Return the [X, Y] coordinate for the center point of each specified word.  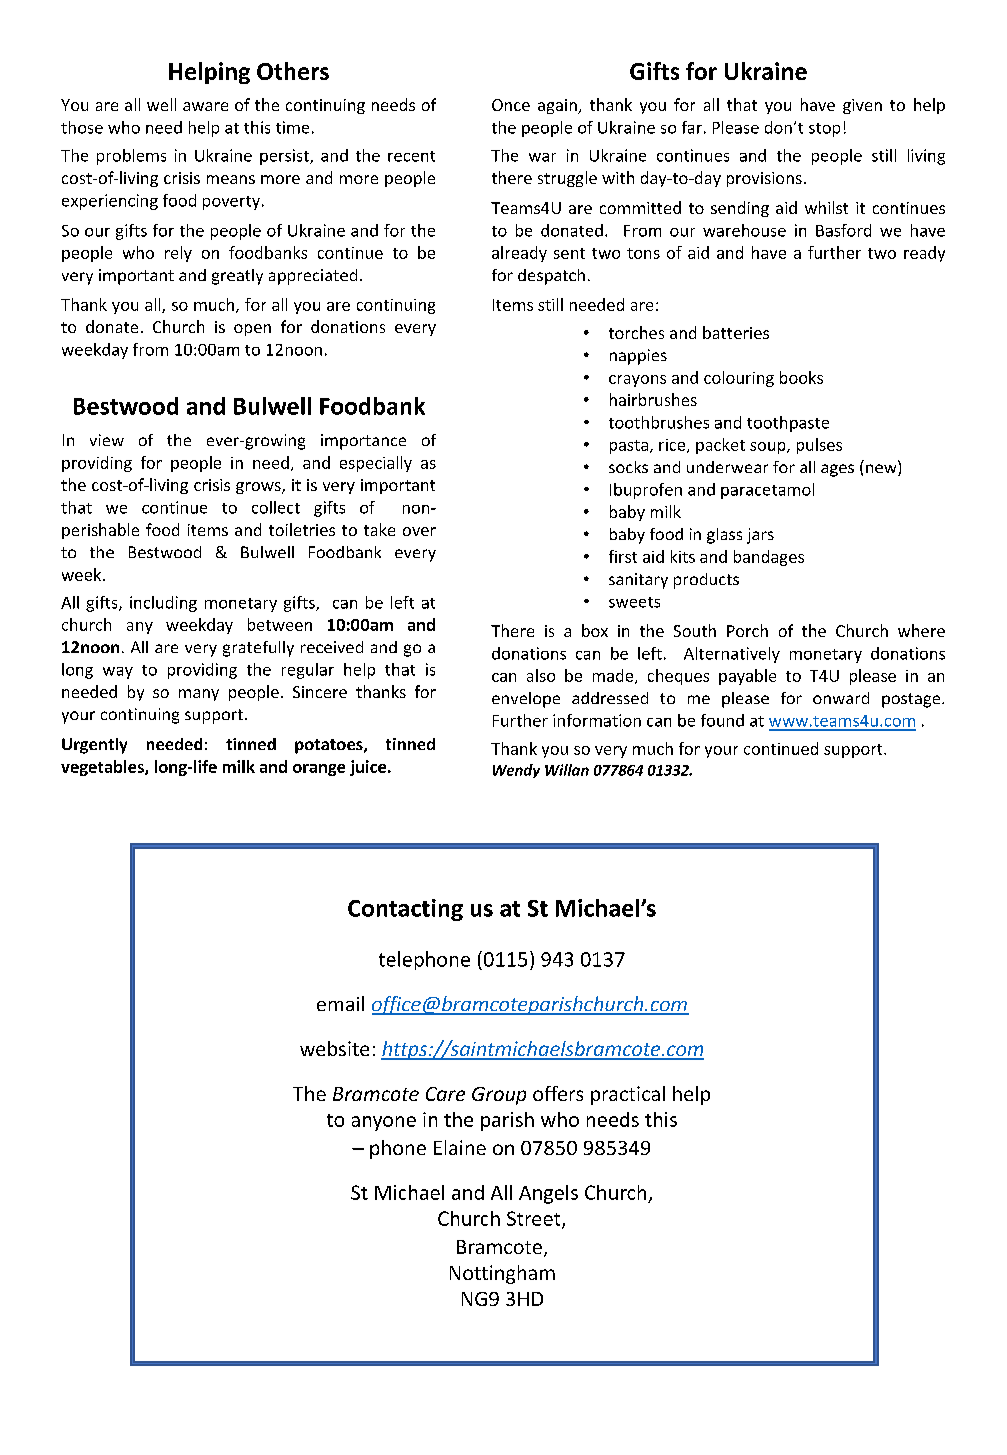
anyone [384, 1123]
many [199, 695]
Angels [548, 1194]
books [801, 377]
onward [841, 698]
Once [511, 105]
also [541, 675]
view [107, 440]
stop [824, 130]
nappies [638, 357]
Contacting [405, 910]
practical [628, 1095]
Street [535, 1219]
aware [205, 106]
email [340, 1003]
